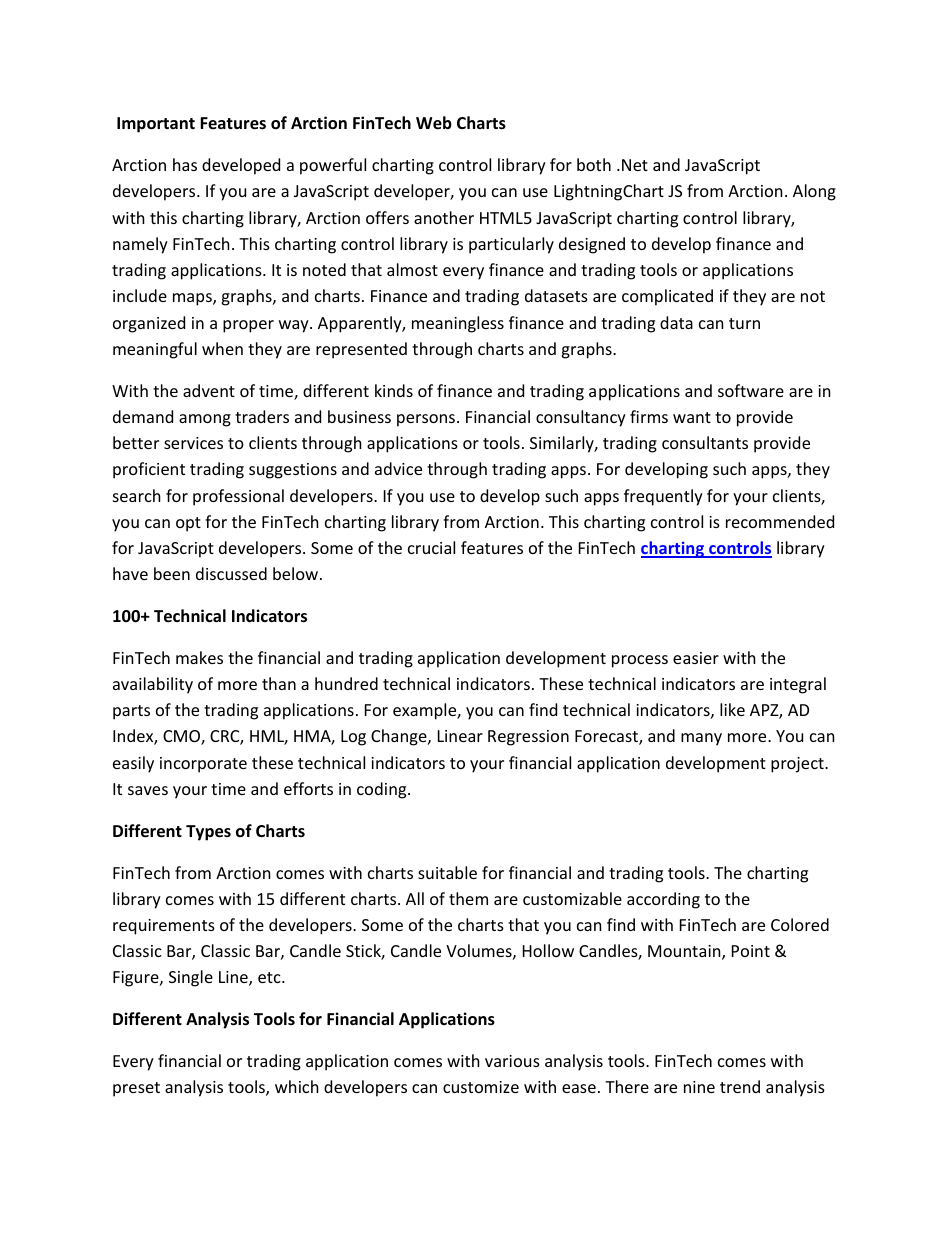  I want to click on preset, so click(136, 1089).
